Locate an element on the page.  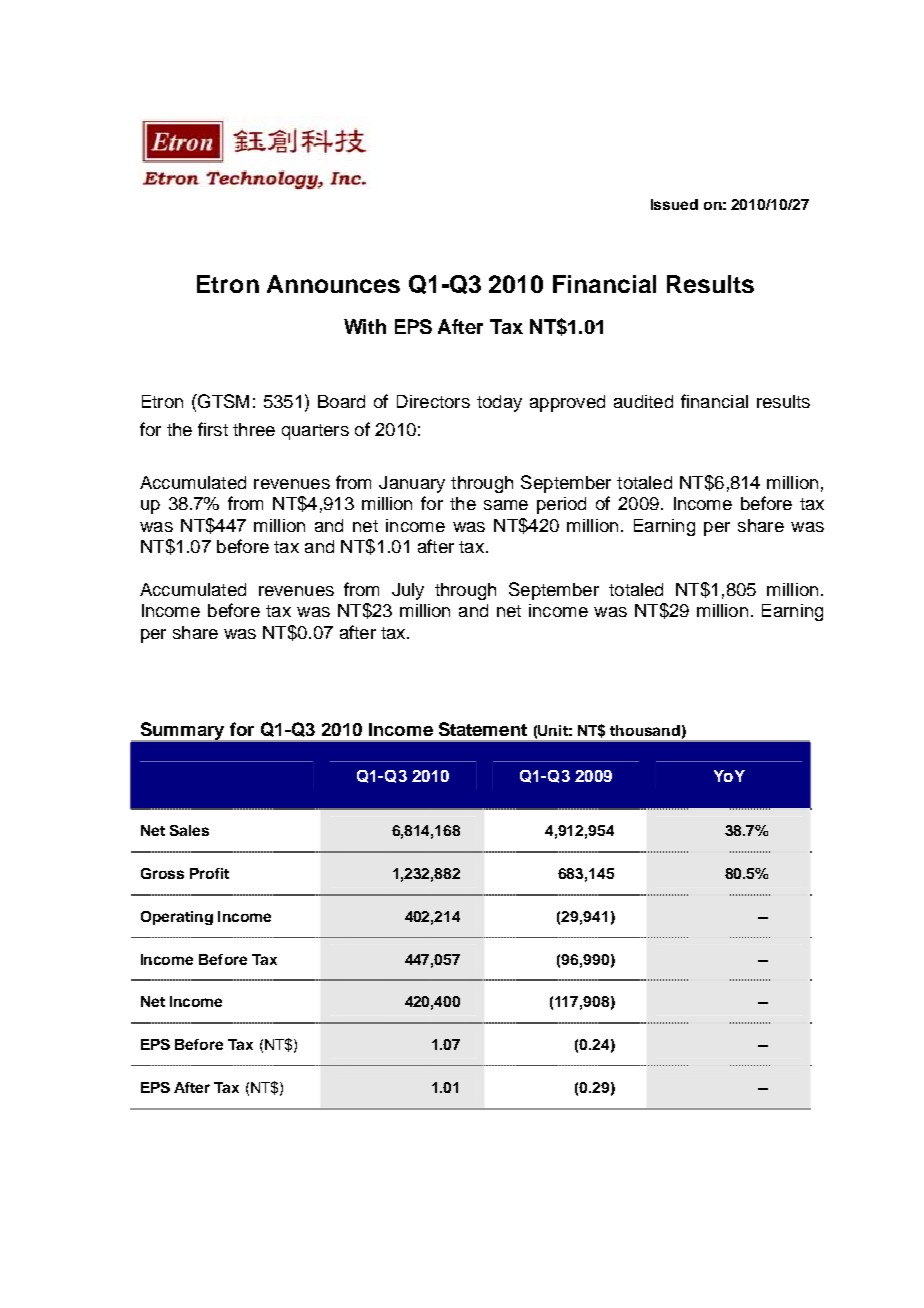
Issued is located at coordinates (674, 204).
